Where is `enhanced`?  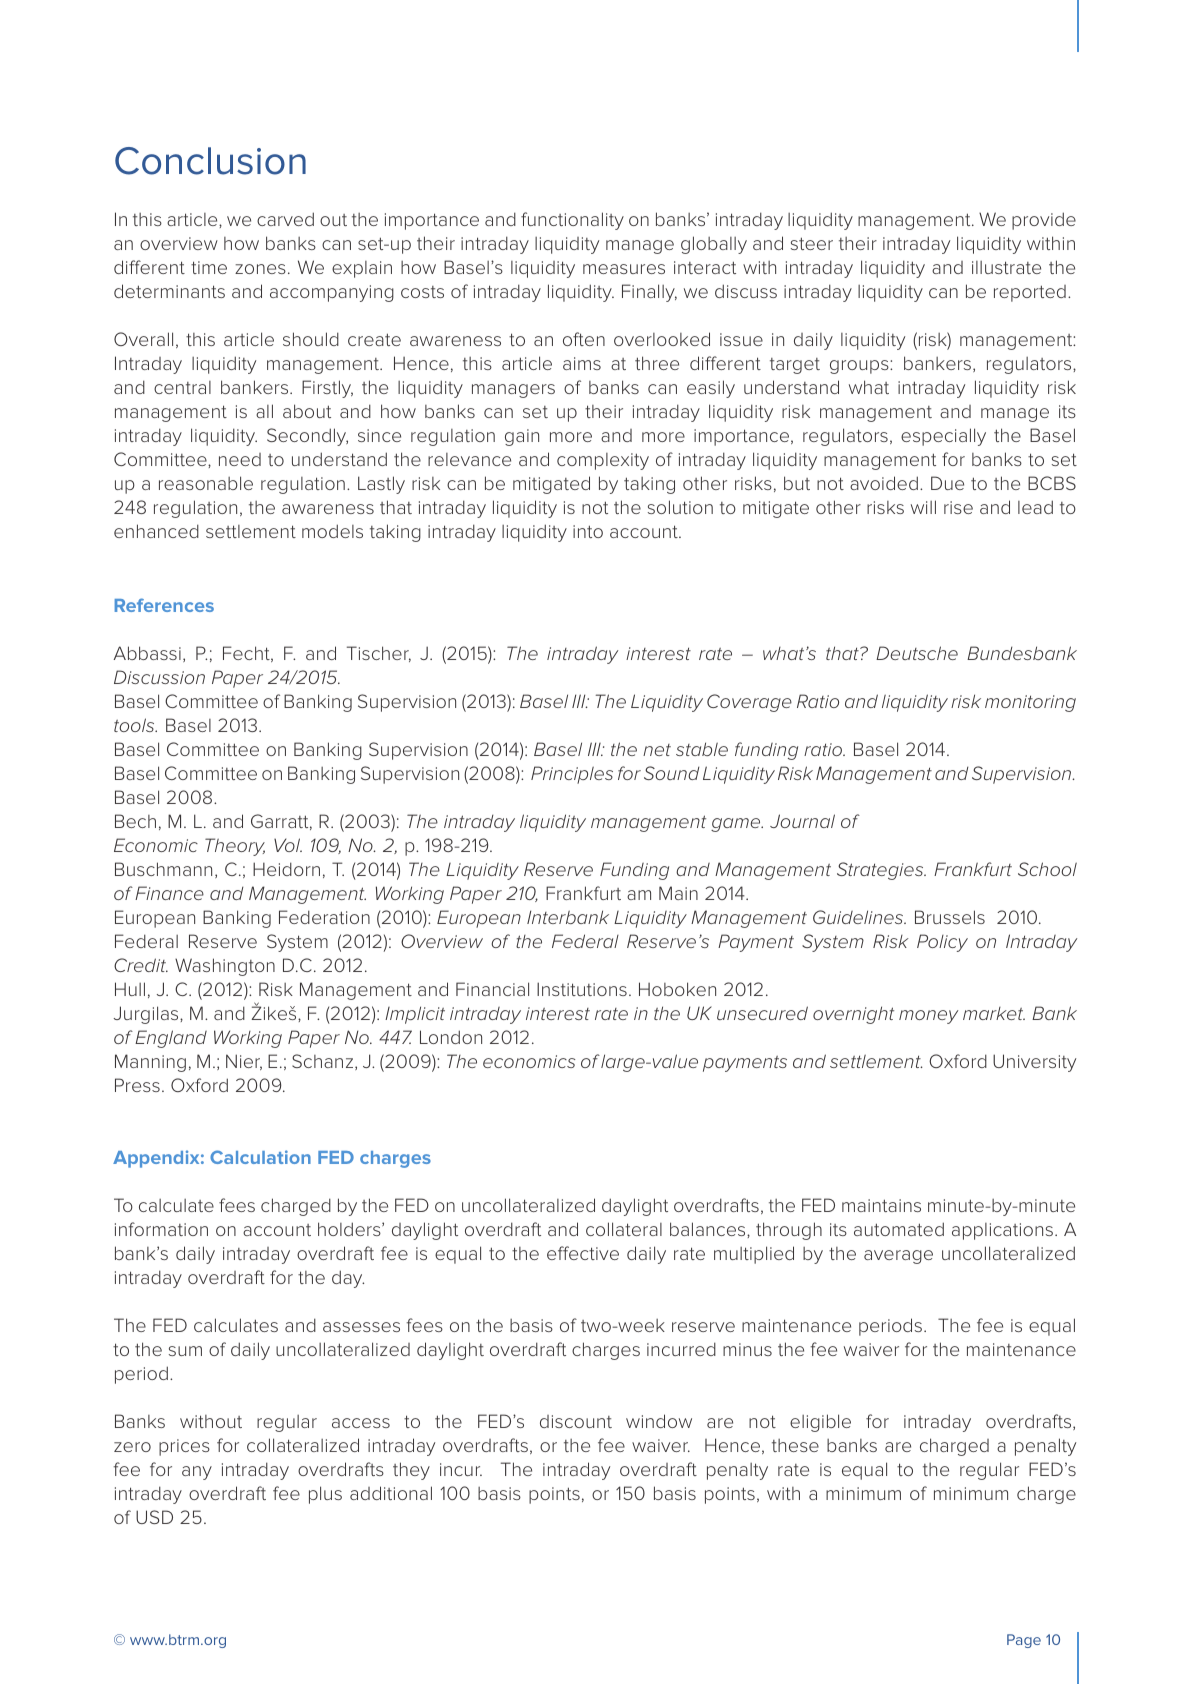
enhanced is located at coordinates (156, 531).
